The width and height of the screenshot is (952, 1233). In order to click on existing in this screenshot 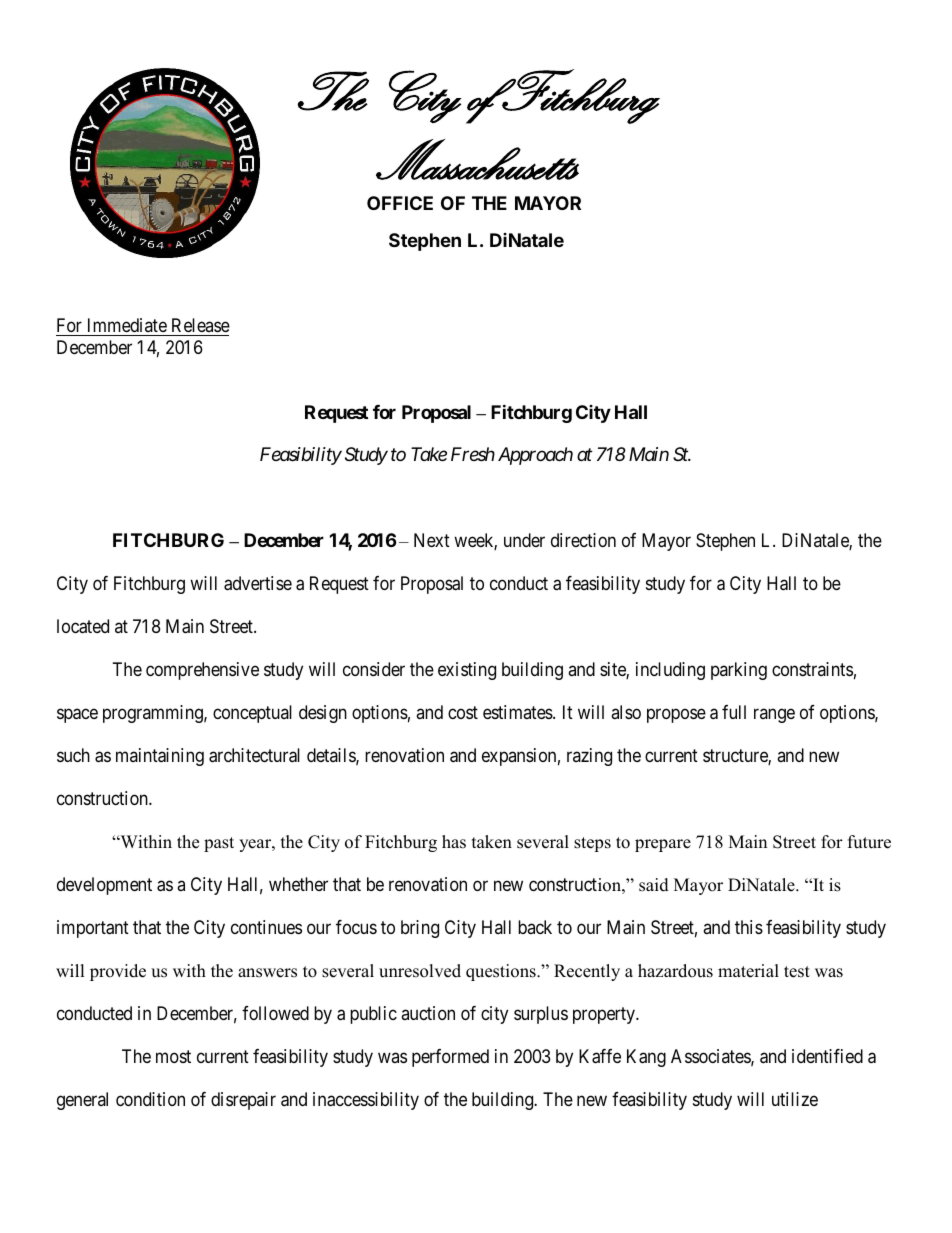, I will do `click(467, 671)`.
